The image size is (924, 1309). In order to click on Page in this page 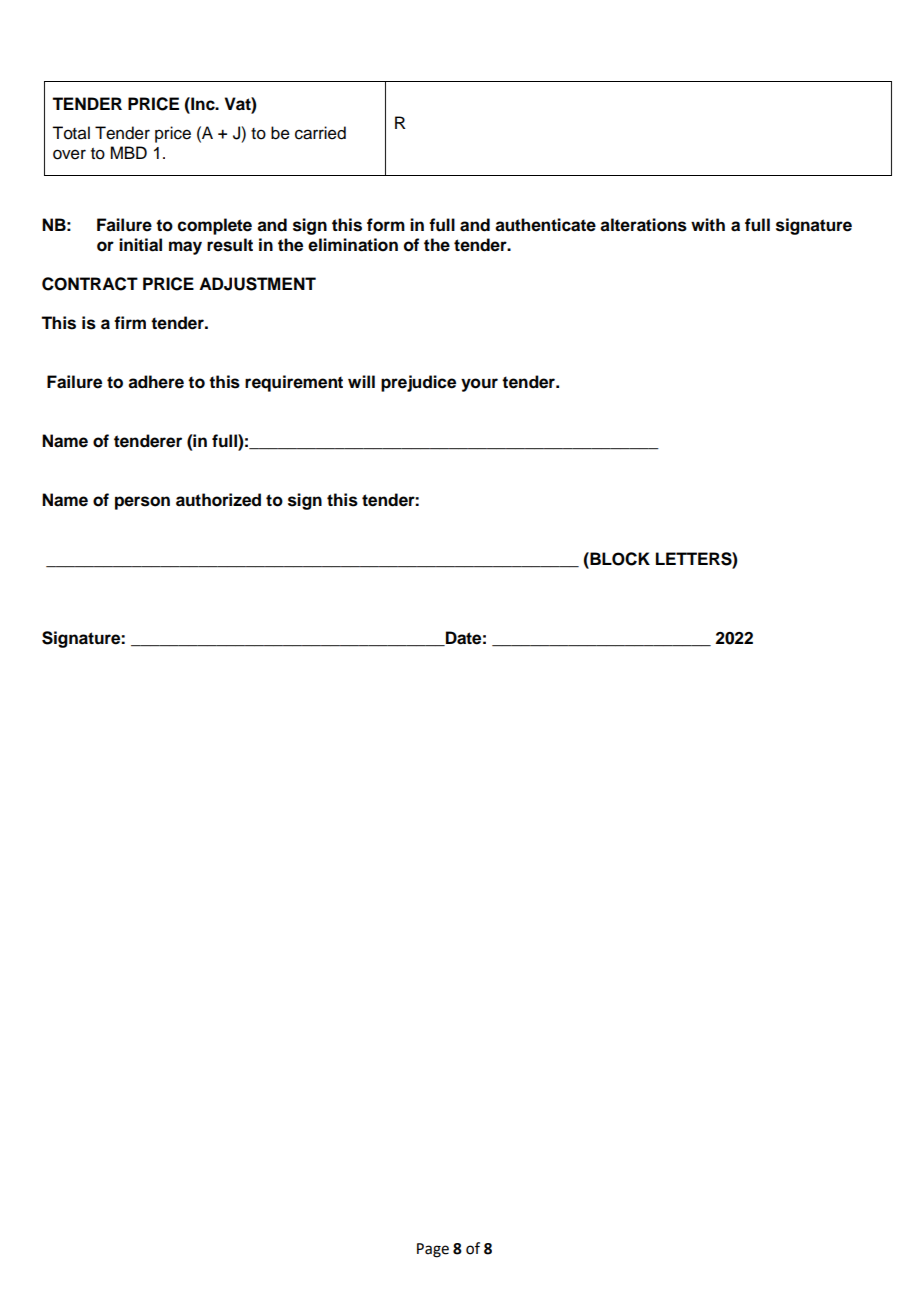, I will do `click(433, 1250)`.
